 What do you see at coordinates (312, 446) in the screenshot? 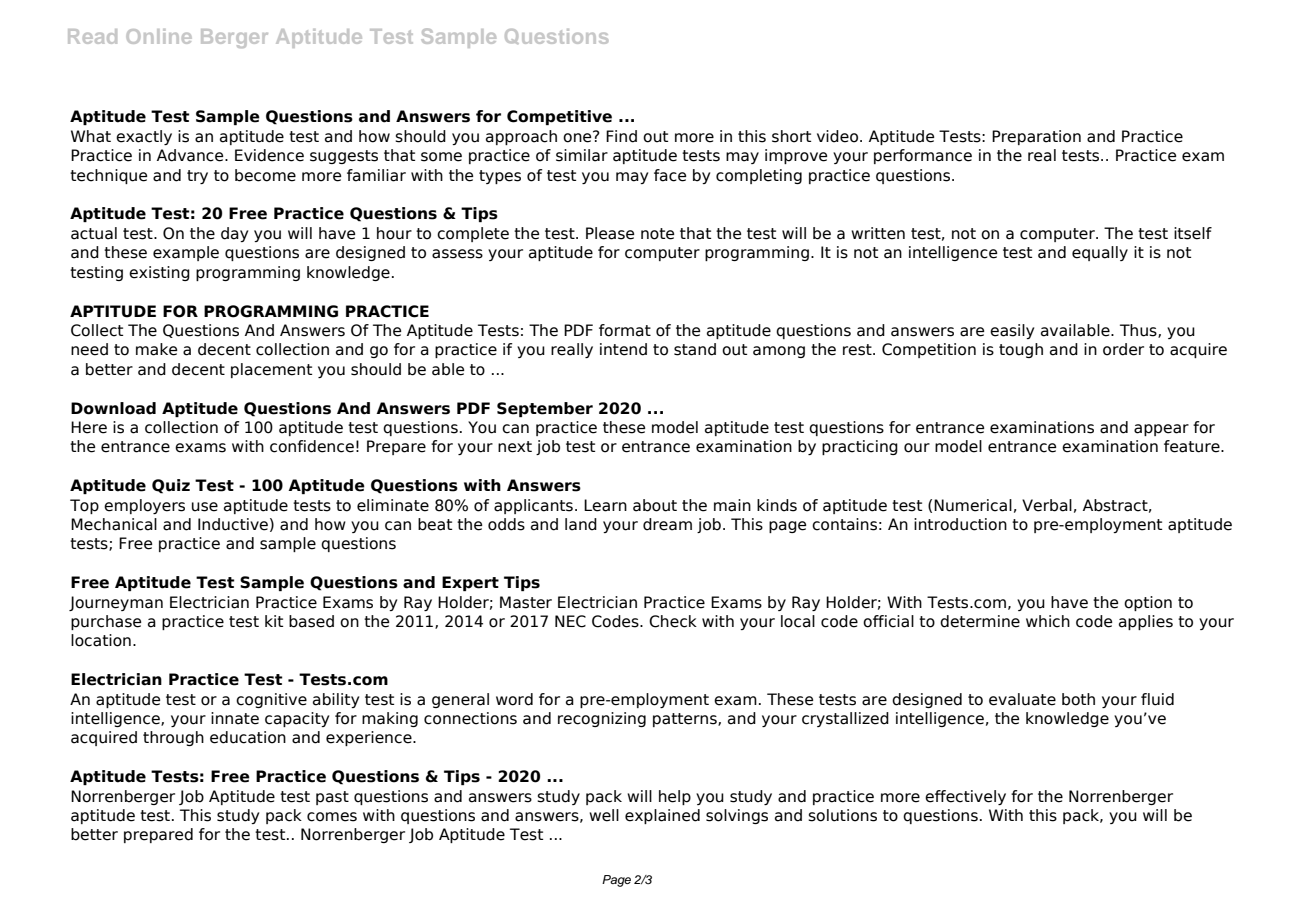
I see `confidence` at bounding box center [312, 446].
